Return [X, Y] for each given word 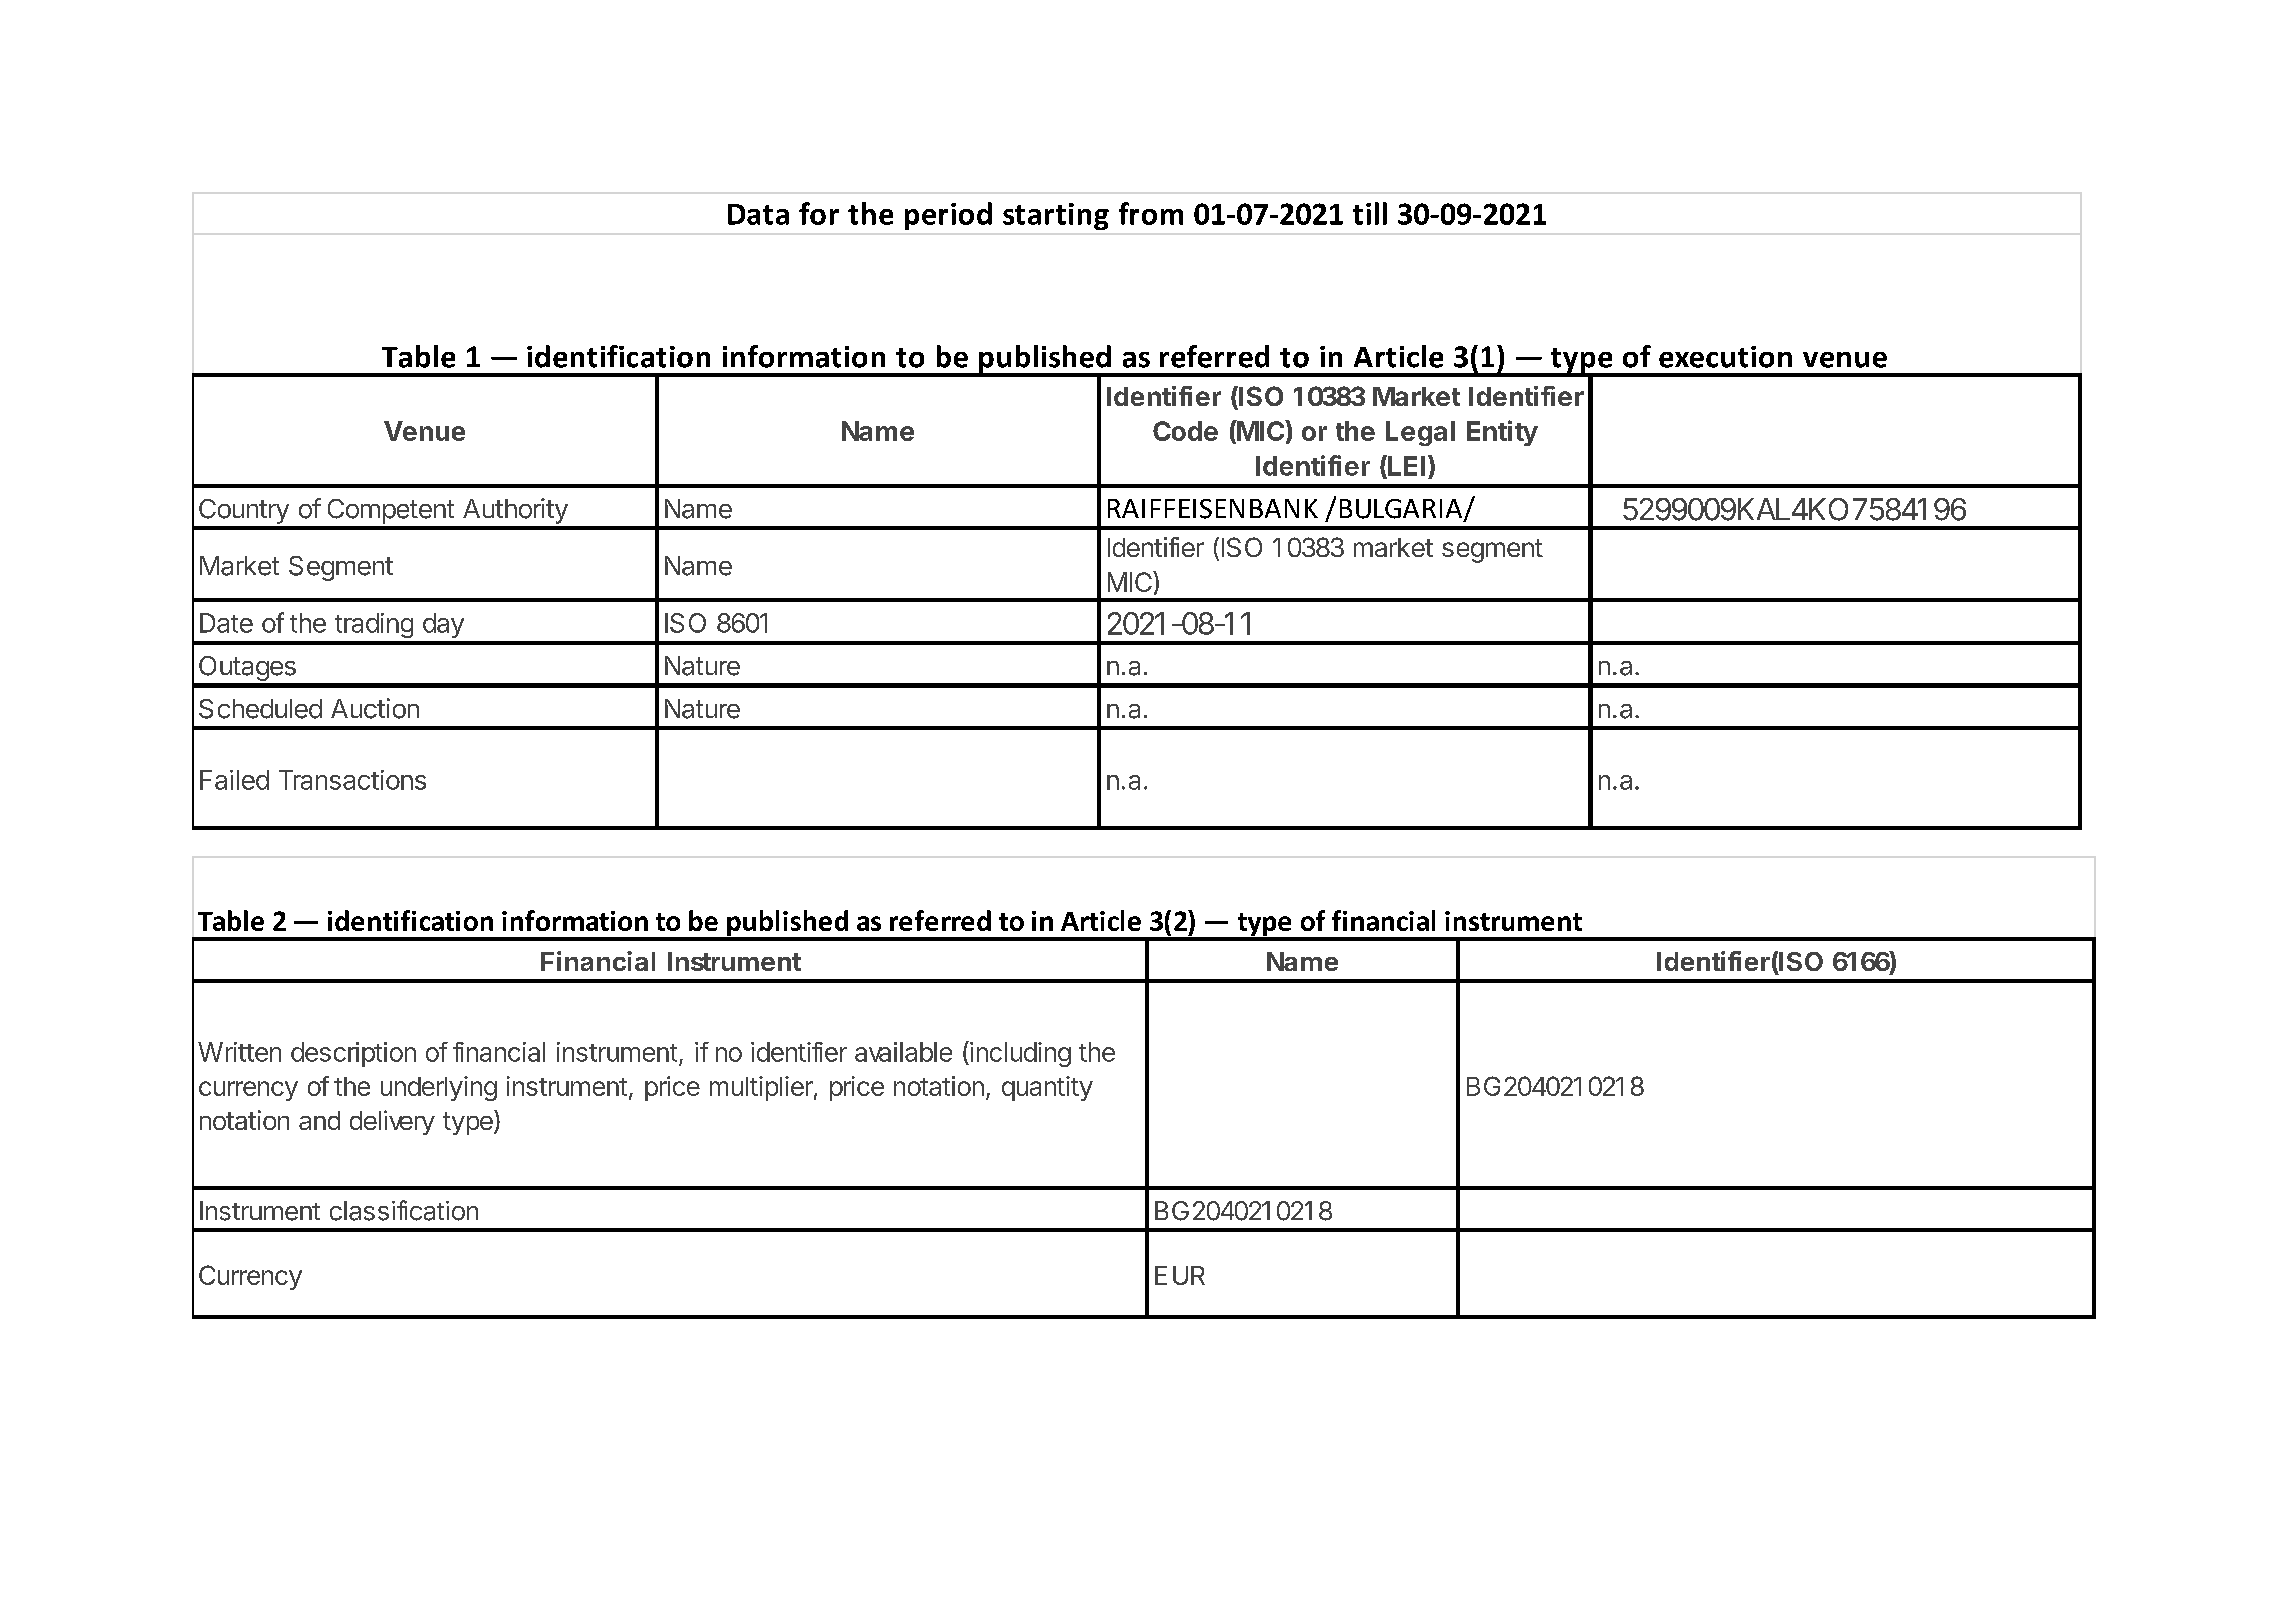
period [948, 216]
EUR [1180, 1275]
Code [1185, 431]
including [1019, 1054]
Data [758, 214]
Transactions [352, 780]
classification [404, 1210]
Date [226, 623]
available [903, 1052]
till [1370, 213]
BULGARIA [1402, 510]
